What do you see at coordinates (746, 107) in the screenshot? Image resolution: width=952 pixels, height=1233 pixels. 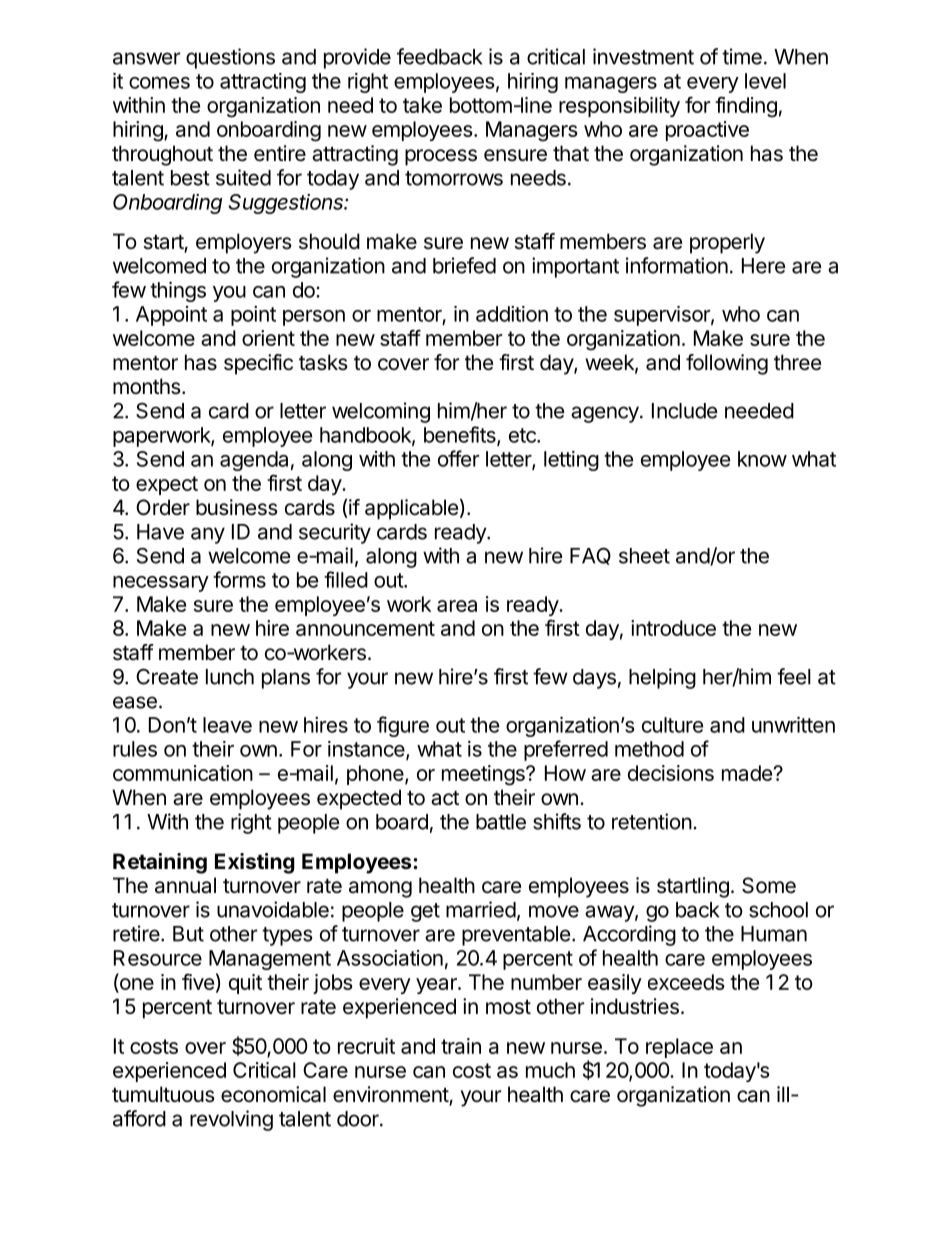 I see `finding` at bounding box center [746, 107].
